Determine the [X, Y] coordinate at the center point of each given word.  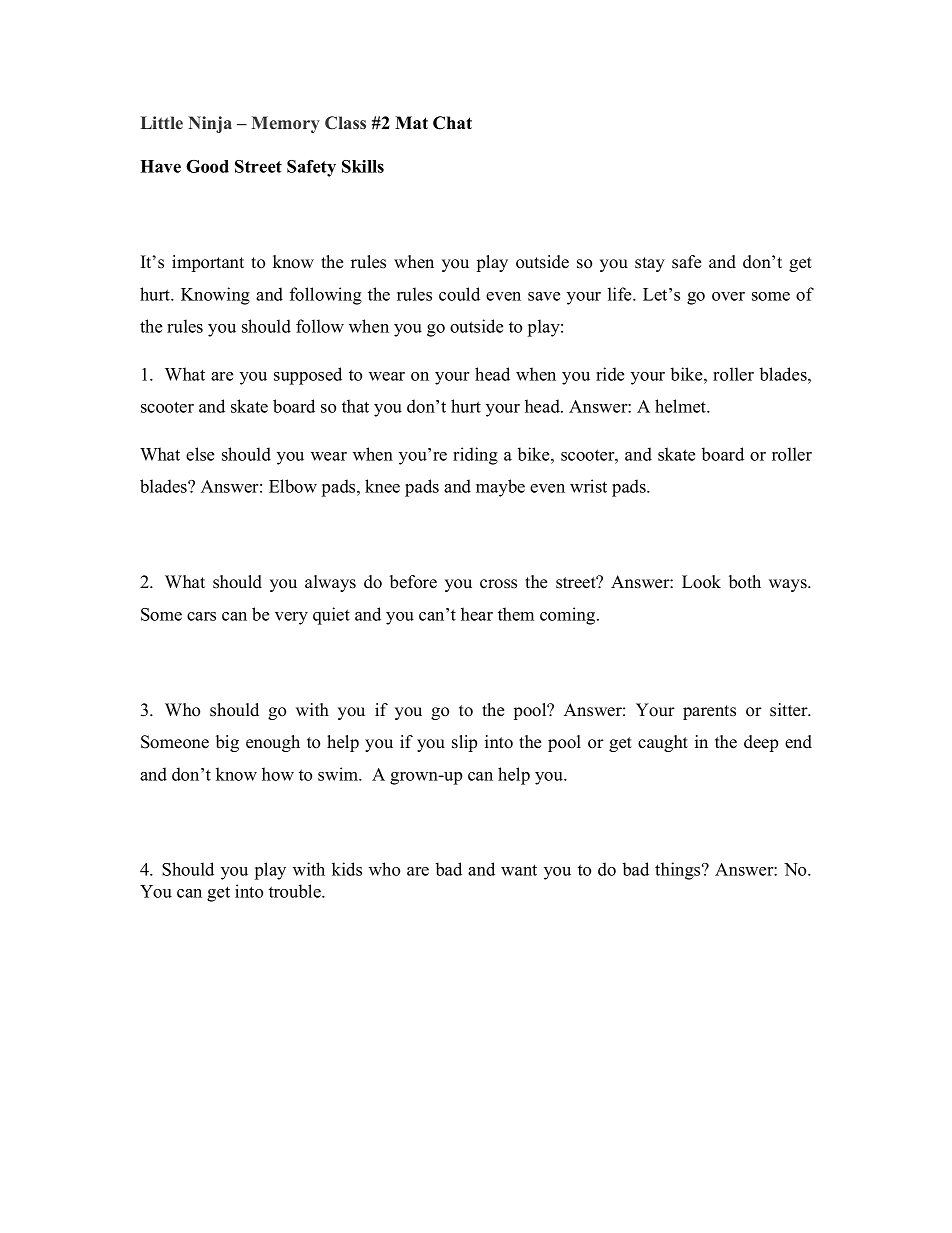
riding [475, 456]
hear [477, 614]
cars [201, 616]
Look [701, 582]
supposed [308, 376]
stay [650, 264]
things [679, 871]
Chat [452, 123]
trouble [296, 891]
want [519, 870]
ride [610, 374]
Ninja [210, 124]
